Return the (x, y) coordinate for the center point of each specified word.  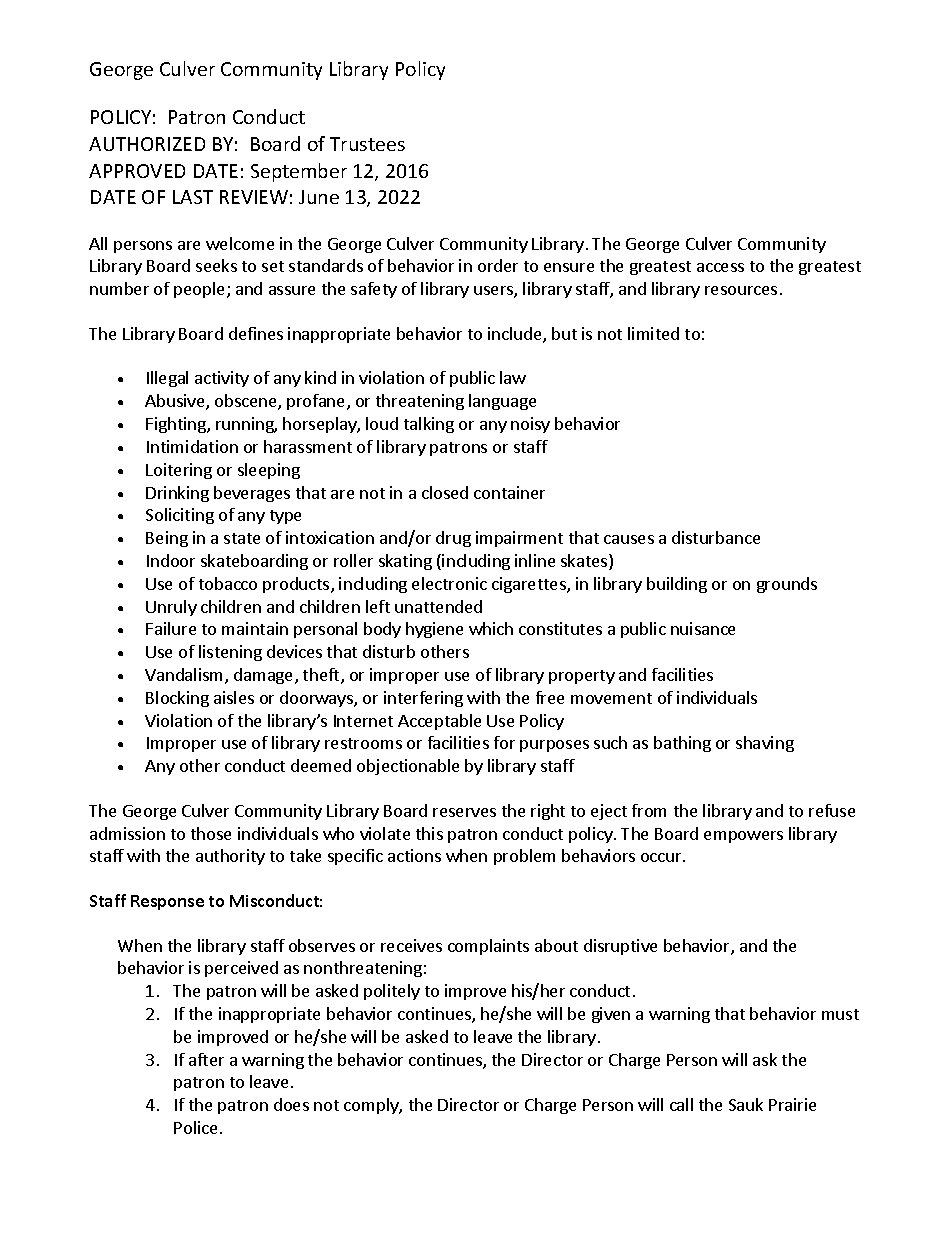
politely (392, 992)
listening (230, 653)
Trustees (367, 144)
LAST (193, 197)
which (491, 628)
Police (197, 1127)
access (720, 267)
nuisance (703, 628)
